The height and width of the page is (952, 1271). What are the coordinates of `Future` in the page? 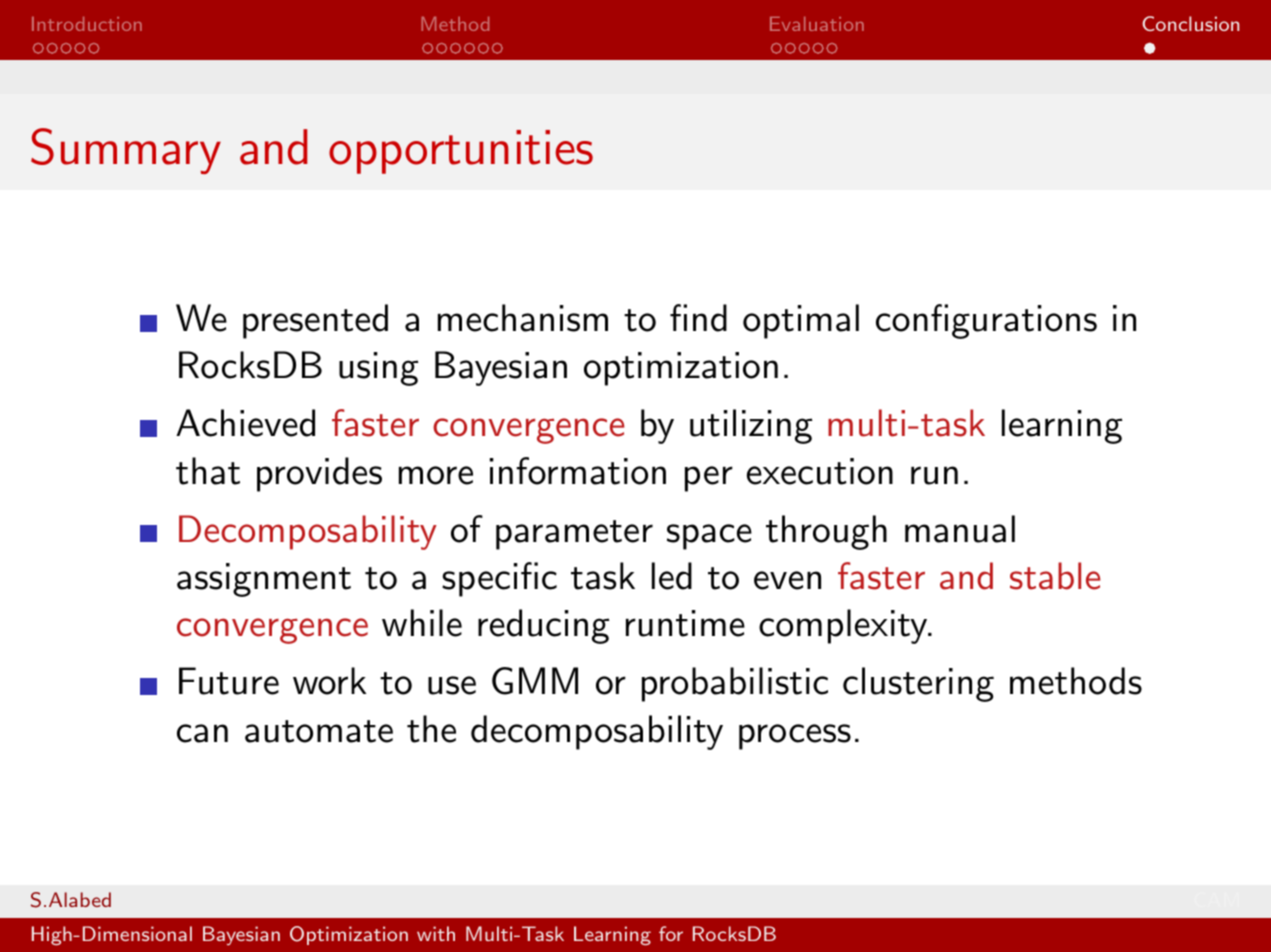 It's located at (229, 681).
